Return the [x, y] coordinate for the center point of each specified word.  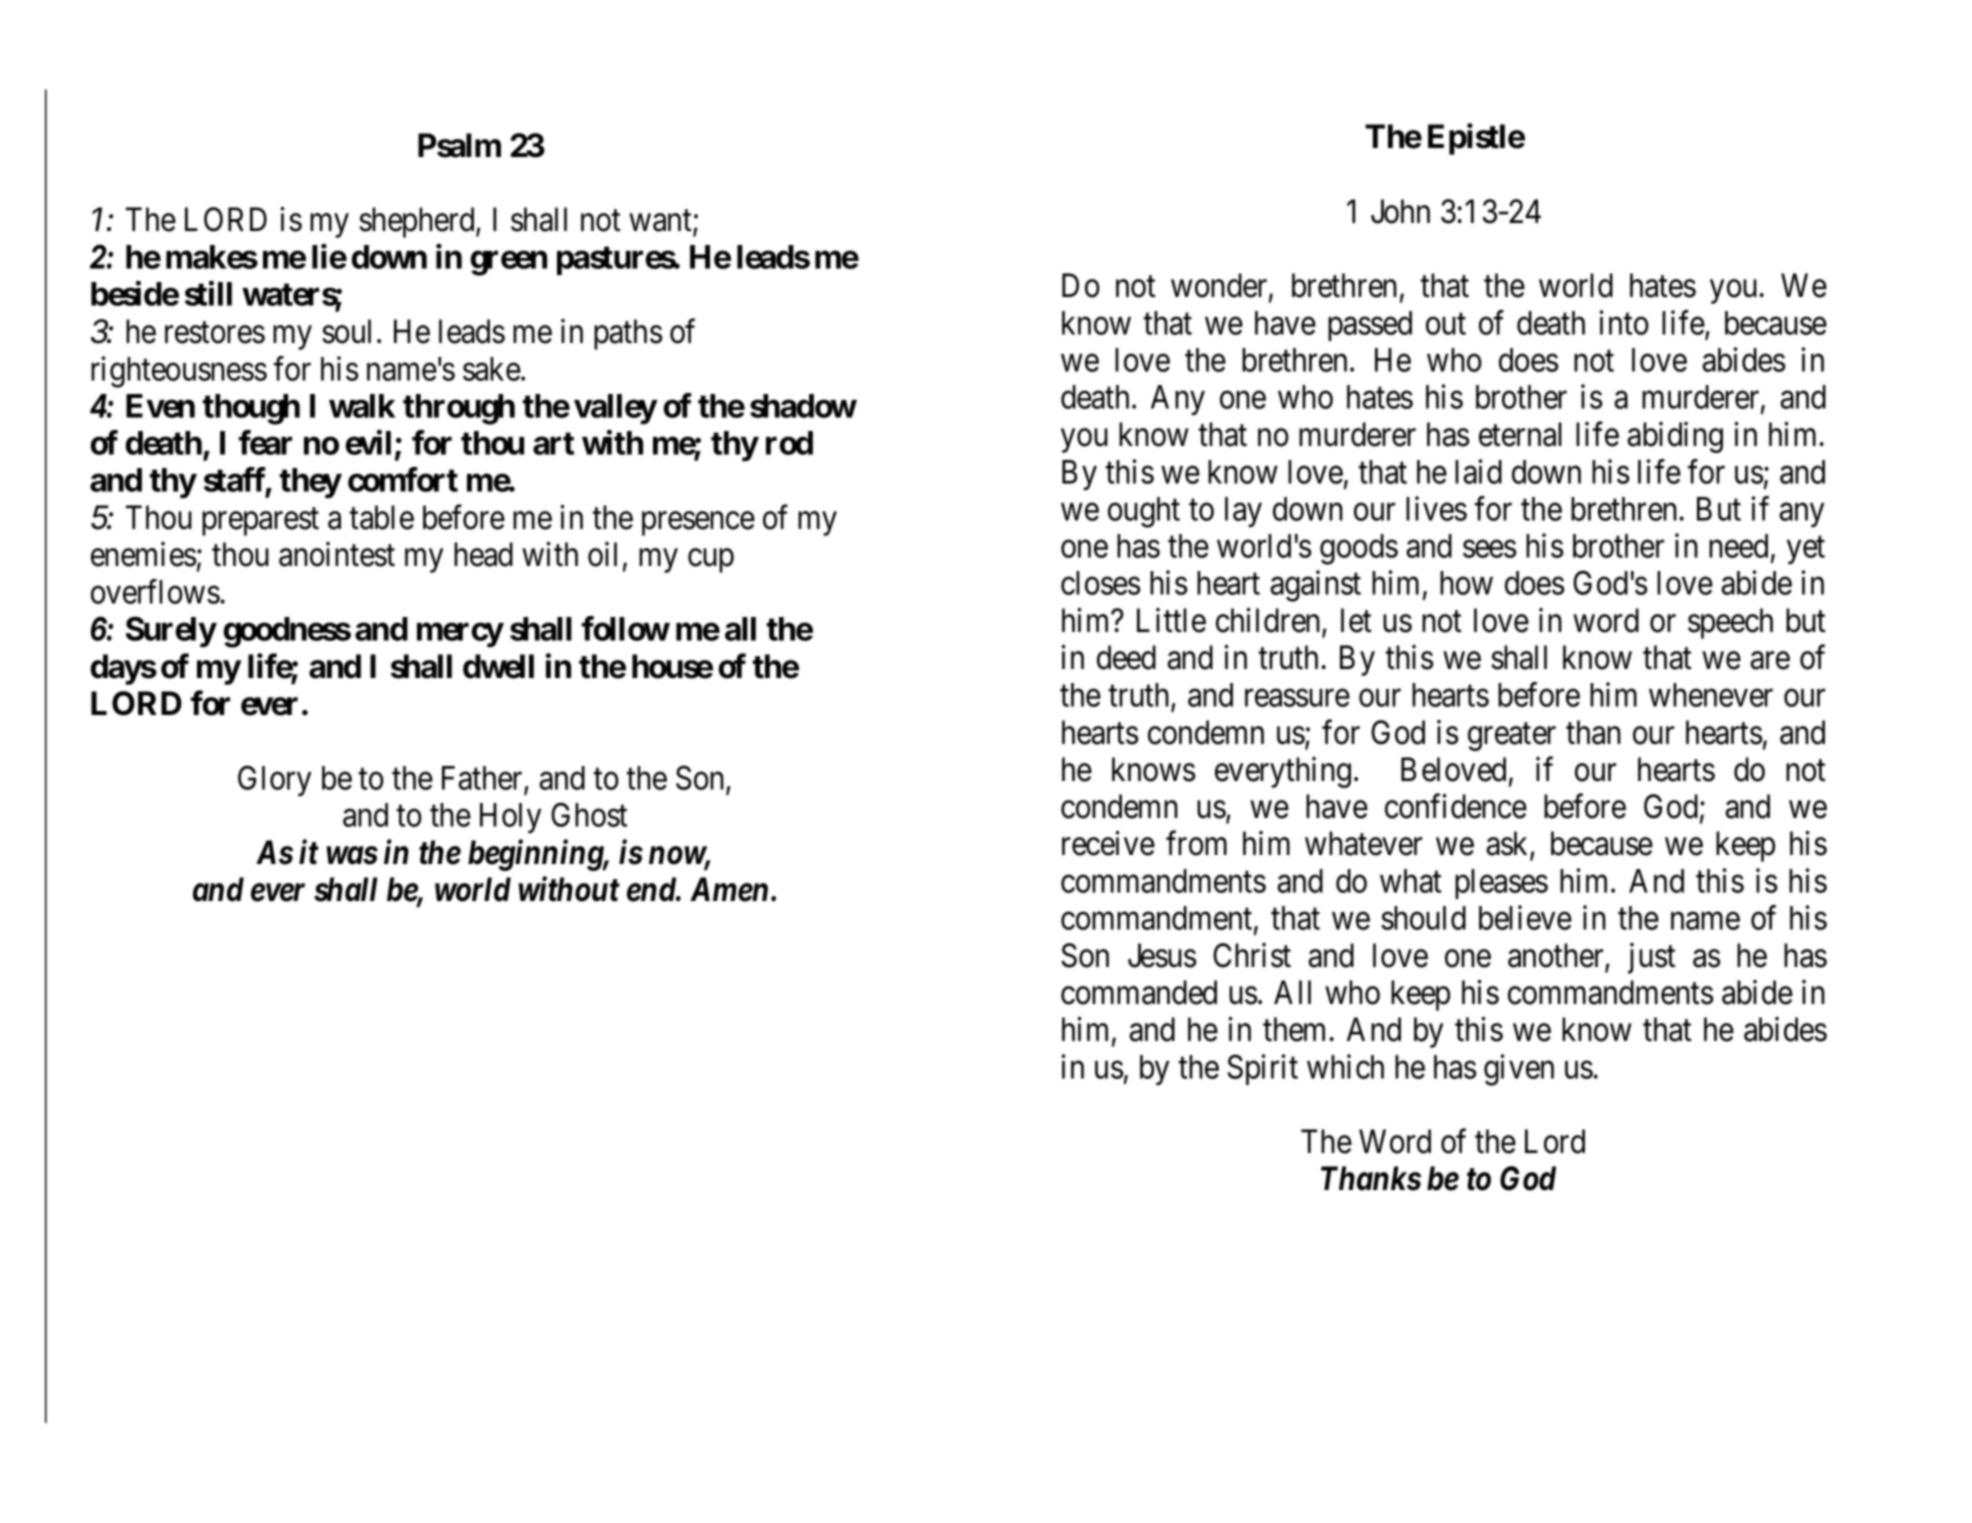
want [661, 222]
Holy [510, 818]
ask [1508, 844]
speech [1730, 623]
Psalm [459, 145]
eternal [1520, 434]
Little [1171, 620]
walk [362, 406]
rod [789, 443]
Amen [729, 889]
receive [1108, 843]
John [1400, 211]
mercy [460, 635]
